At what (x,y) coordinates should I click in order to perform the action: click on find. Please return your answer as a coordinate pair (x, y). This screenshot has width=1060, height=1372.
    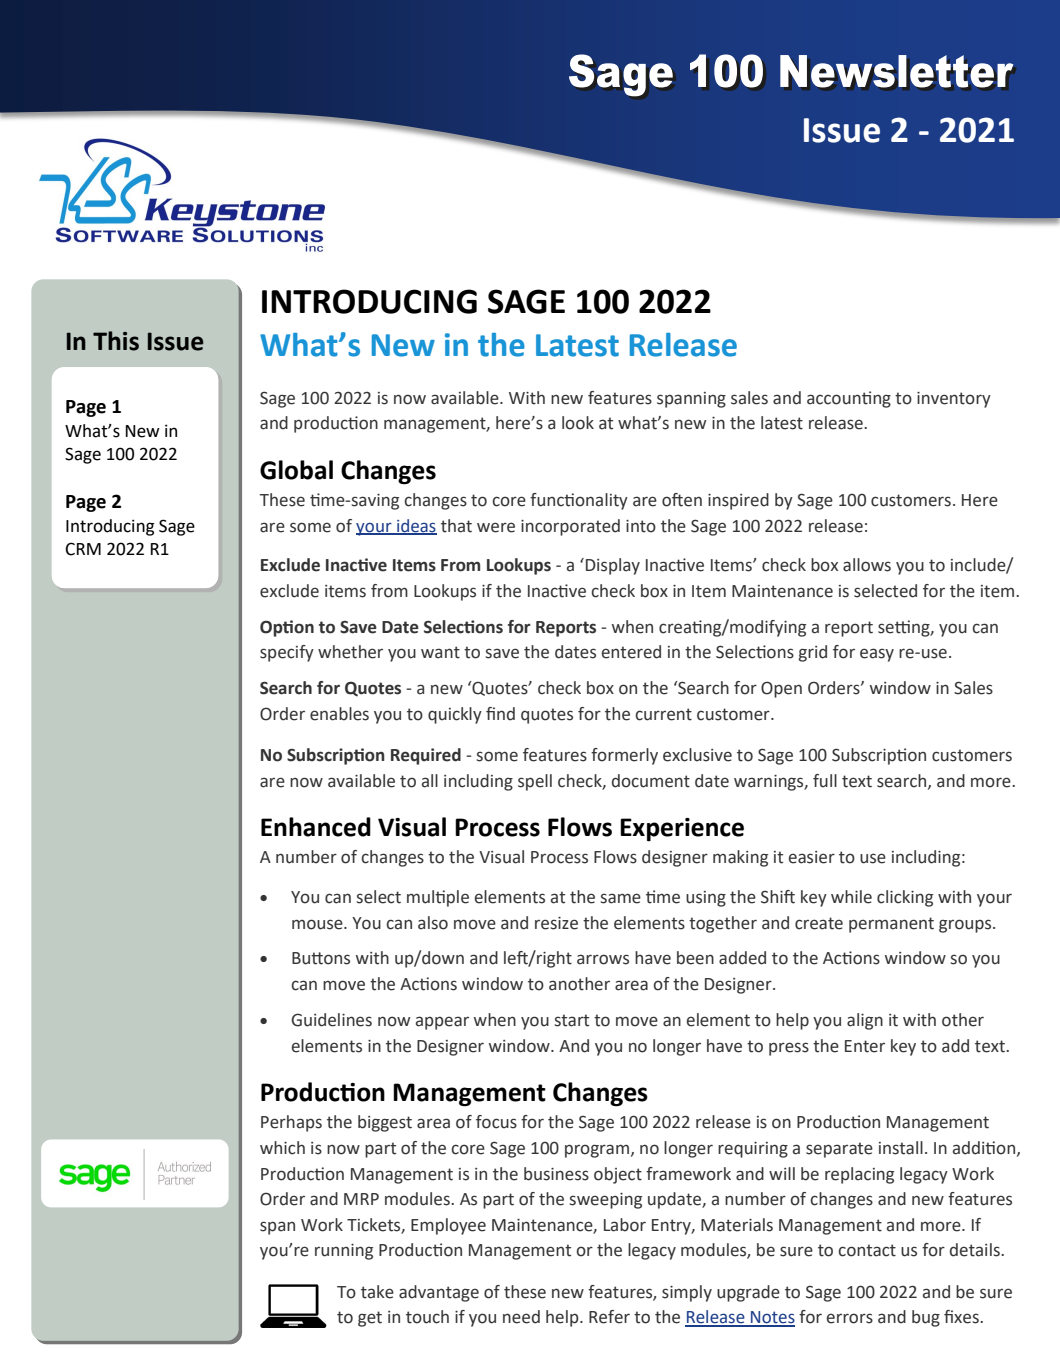
    Looking at the image, I should click on (500, 714).
